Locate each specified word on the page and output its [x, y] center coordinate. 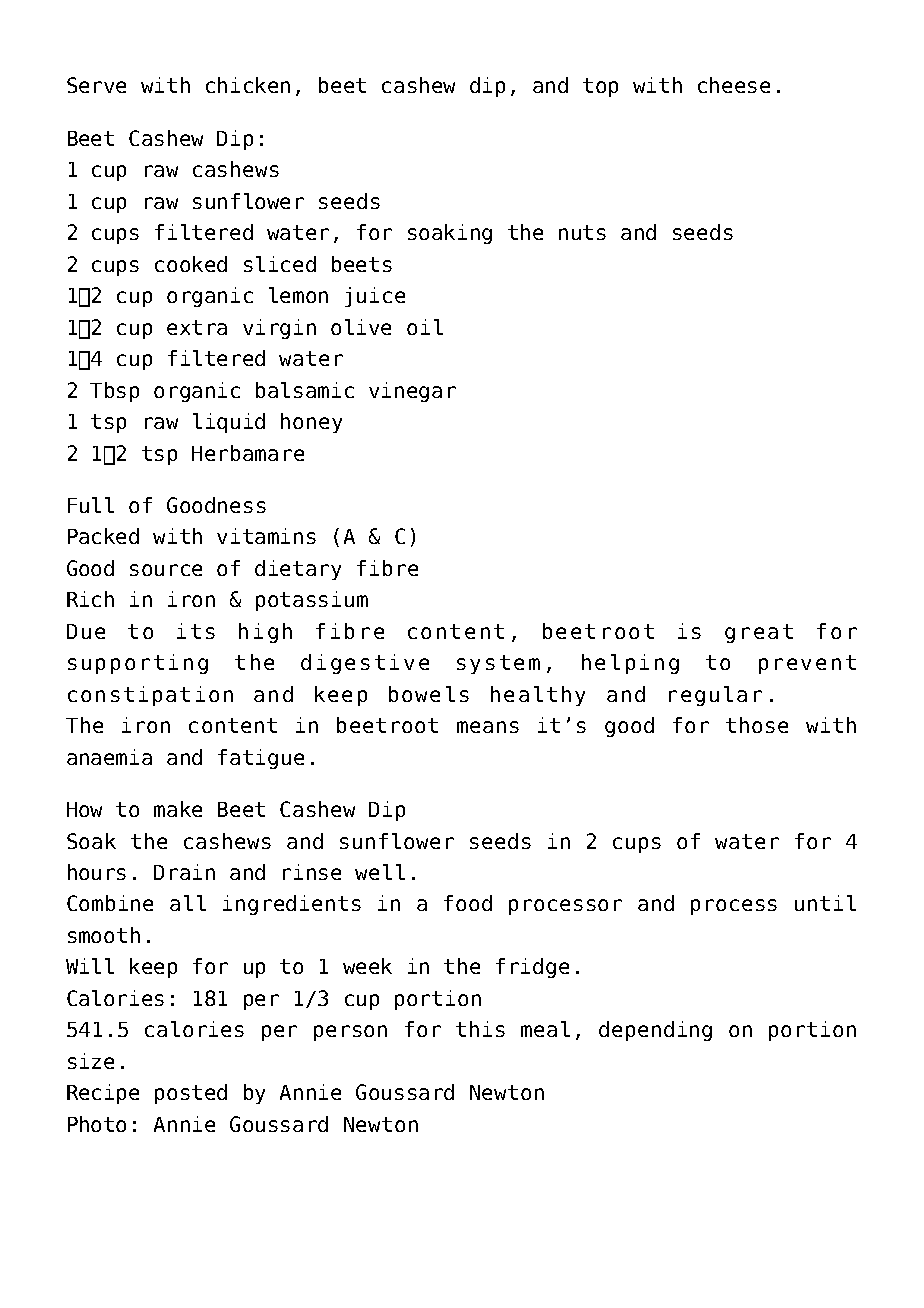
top [600, 87]
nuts [582, 232]
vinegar [412, 392]
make [178, 809]
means [488, 727]
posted [191, 1094]
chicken [248, 85]
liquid [229, 423]
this [480, 1029]
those [757, 725]
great [759, 633]
